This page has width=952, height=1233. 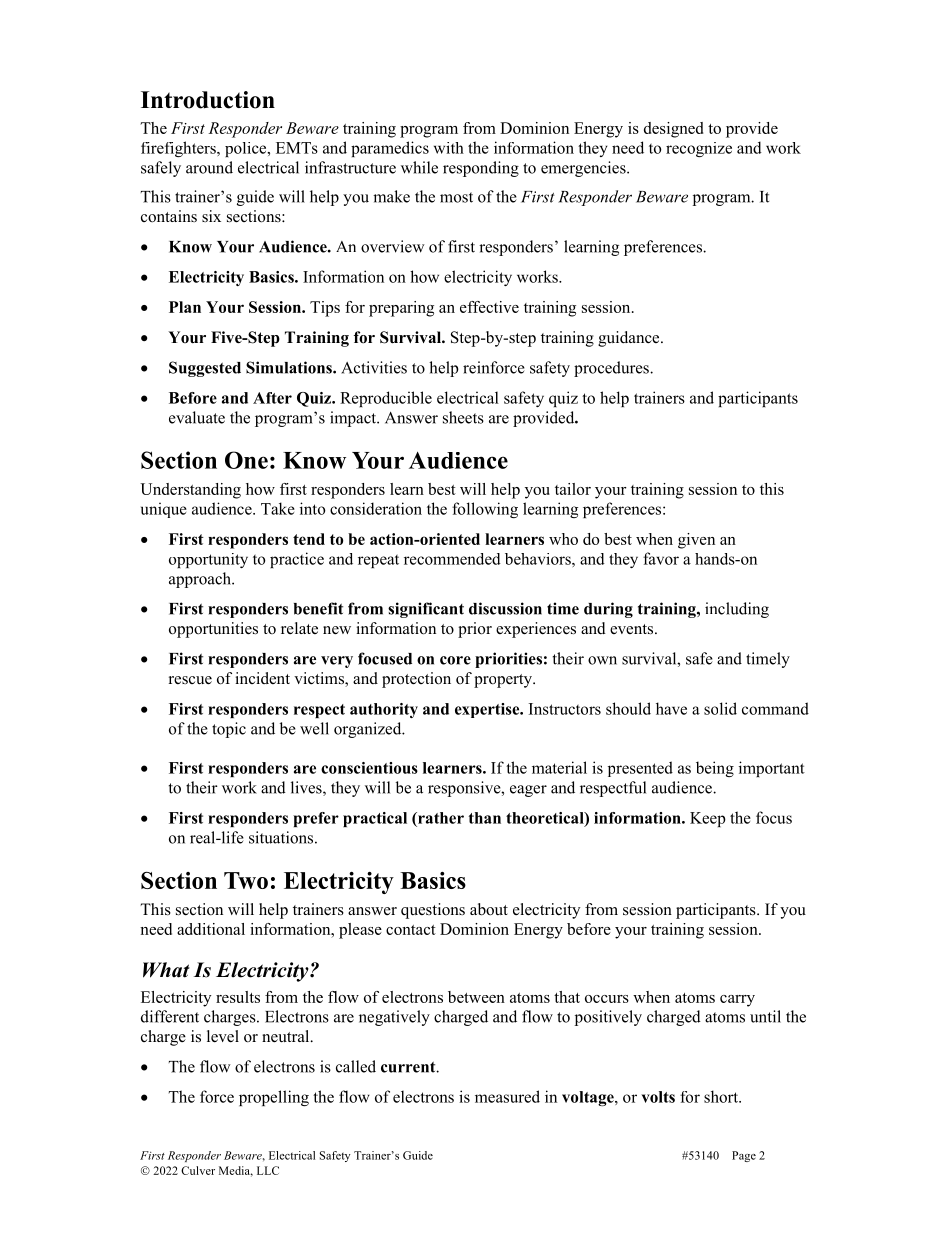 I want to click on police, so click(x=247, y=149).
